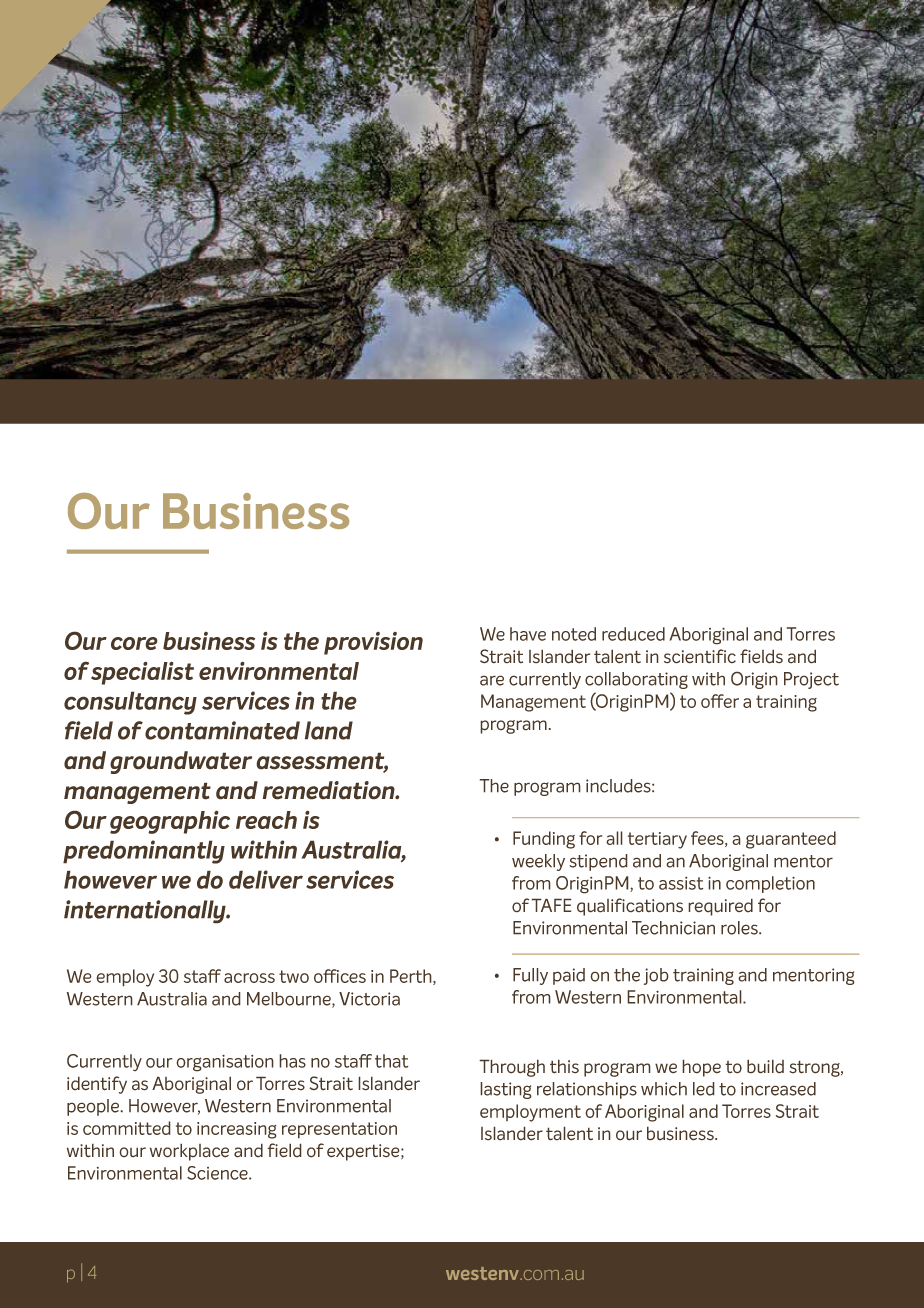  I want to click on Melbourne, so click(290, 1000).
